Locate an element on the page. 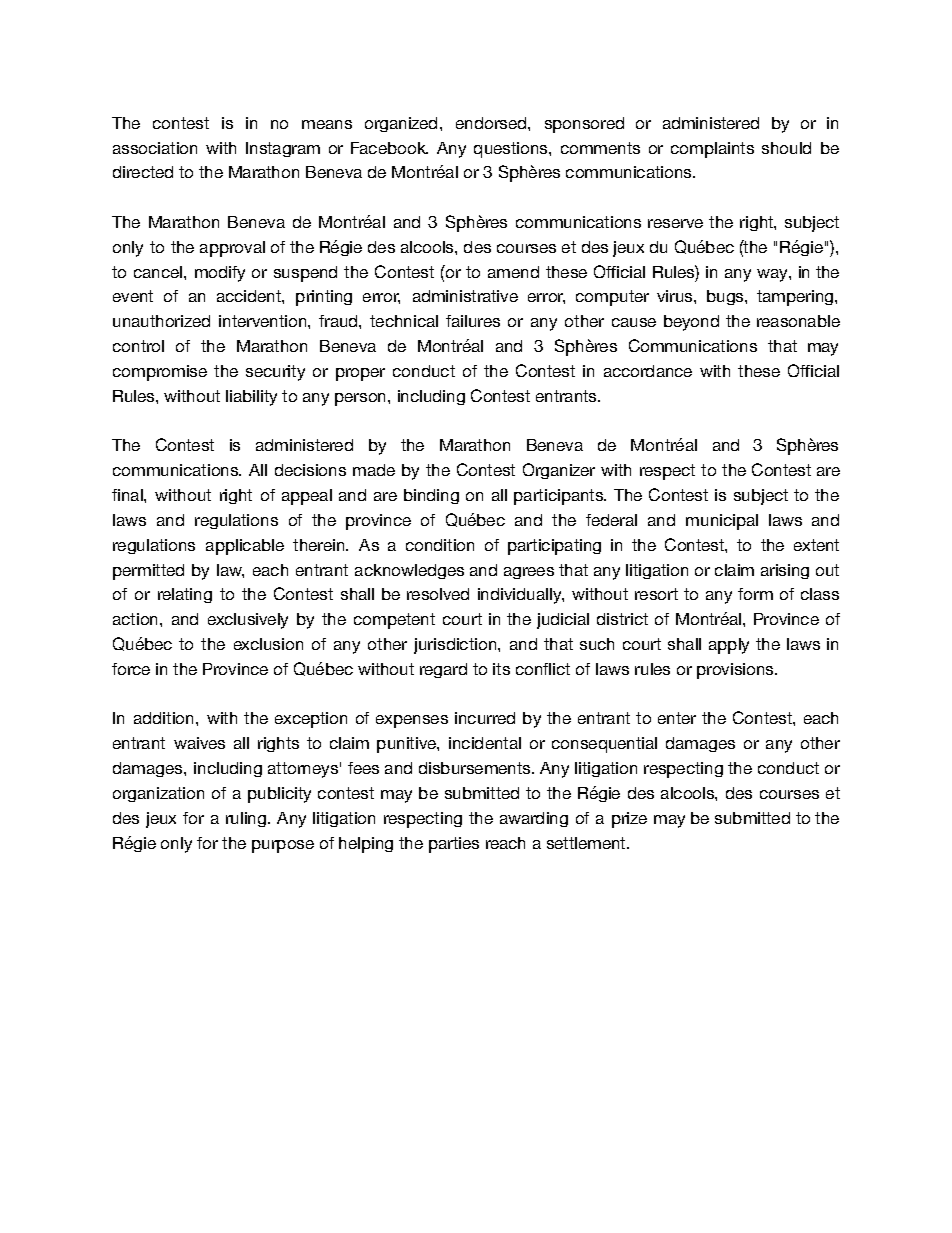  association is located at coordinates (155, 148).
